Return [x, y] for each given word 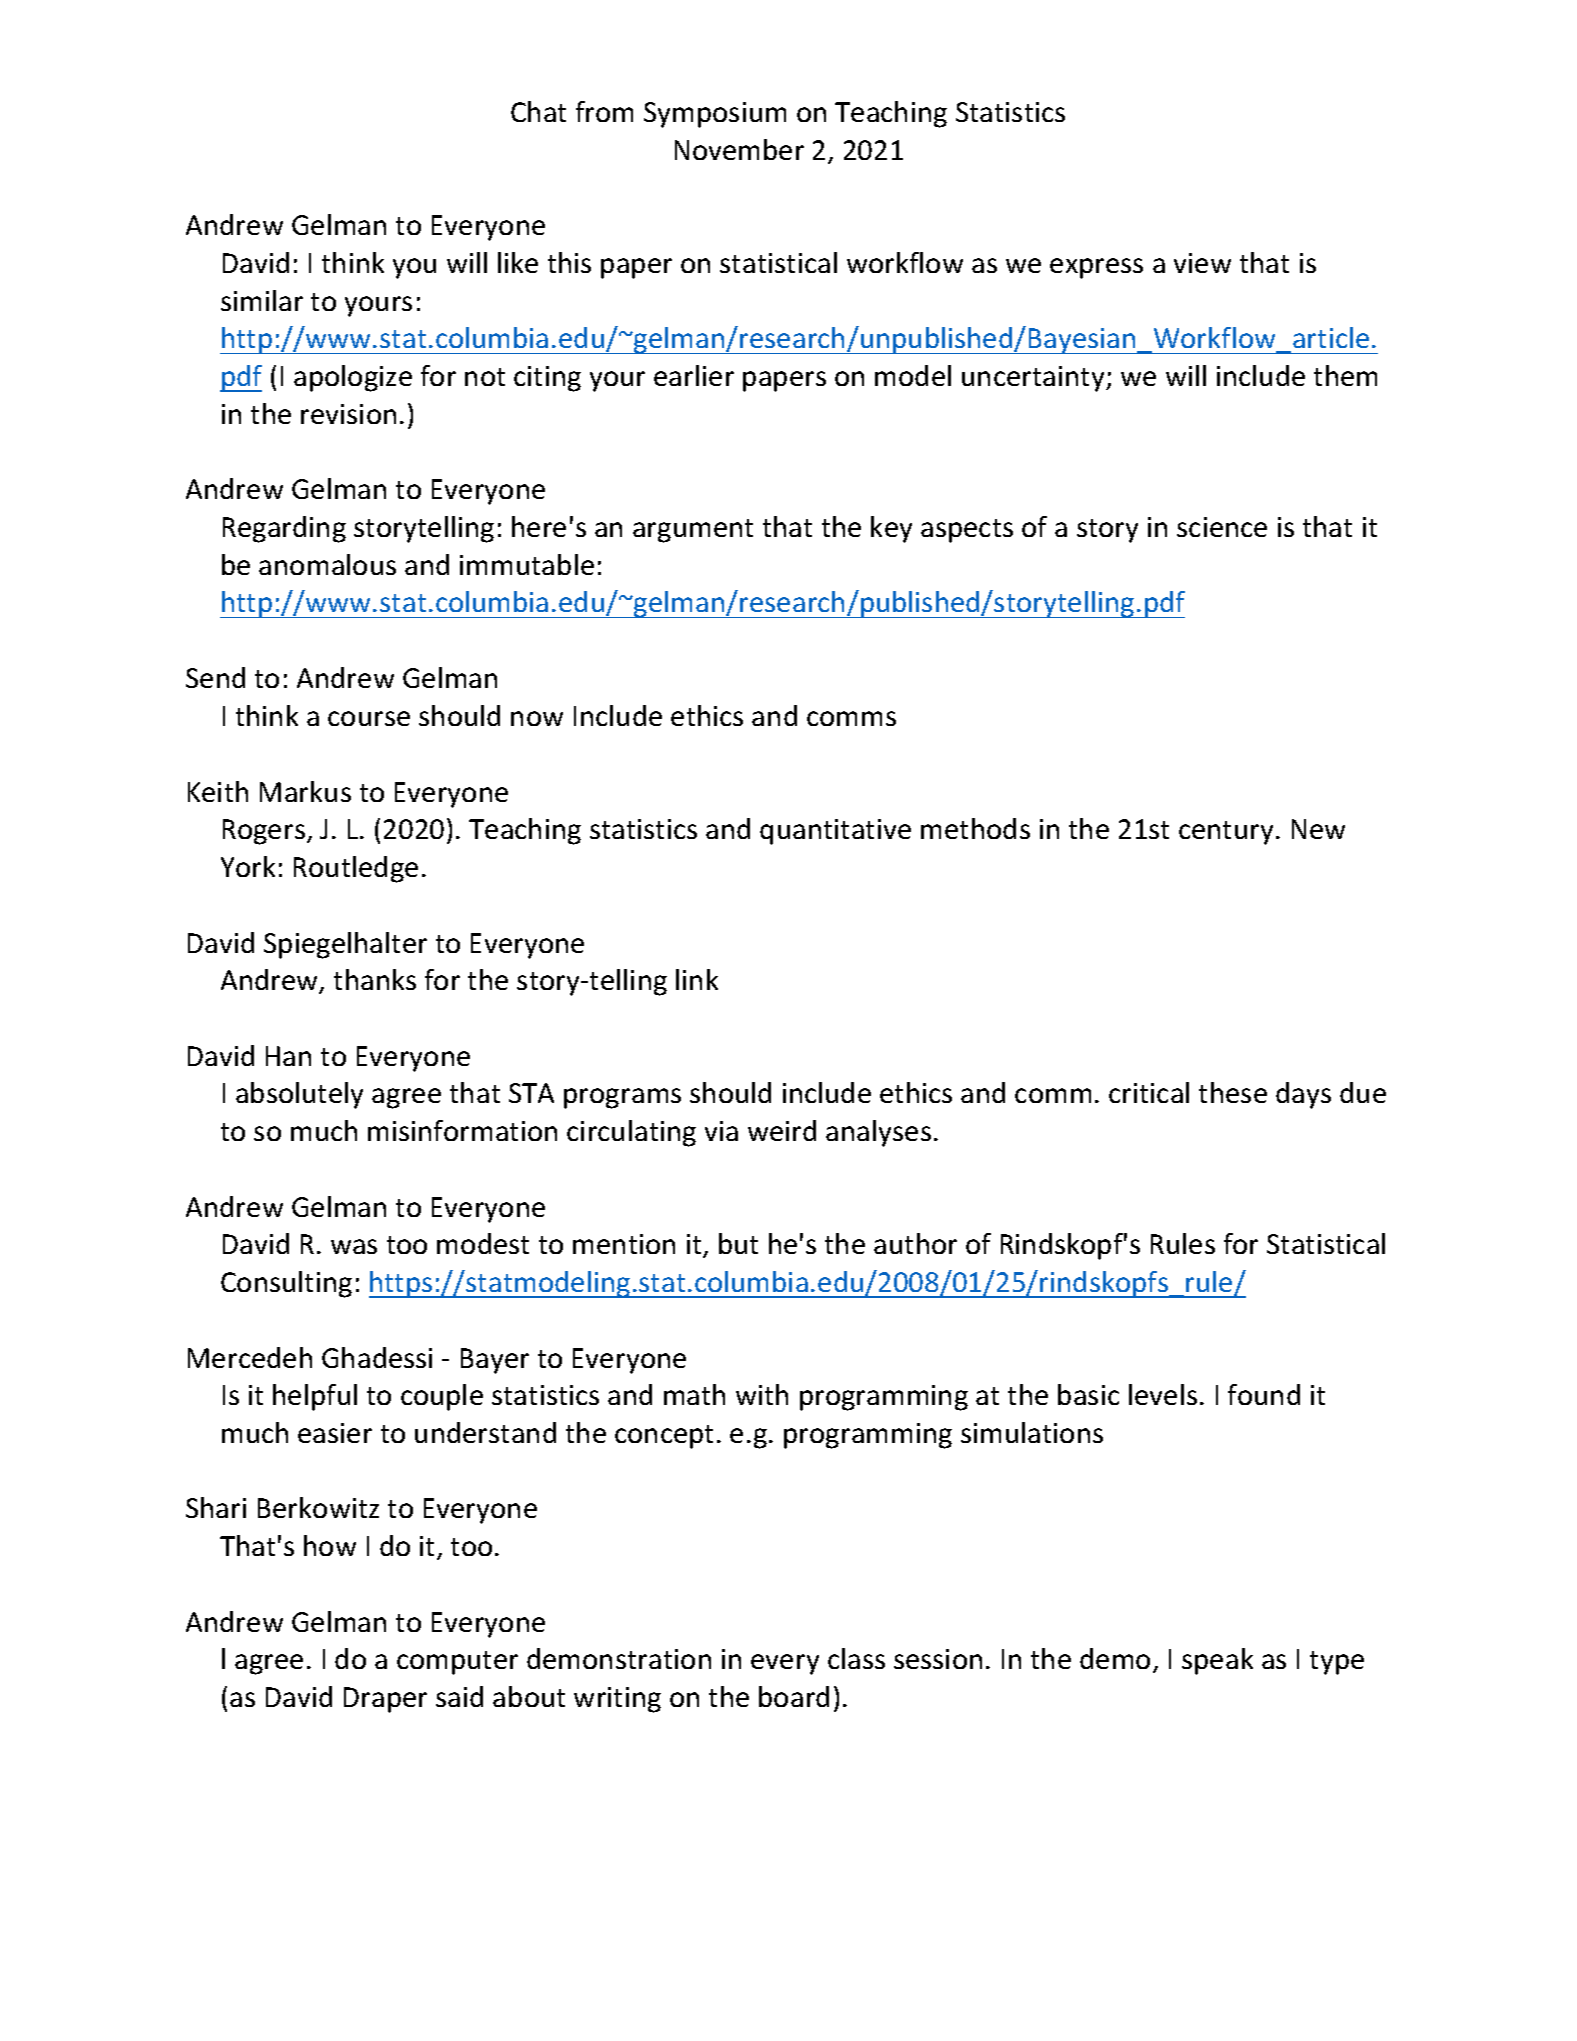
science [1222, 527]
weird [782, 1130]
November [739, 149]
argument [693, 531]
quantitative [835, 832]
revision [348, 414]
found [1264, 1394]
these [1233, 1092]
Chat [538, 111]
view [1202, 263]
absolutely [299, 1095]
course [369, 718]
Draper [385, 1700]
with [762, 1394]
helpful [315, 1397]
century [1226, 833]
